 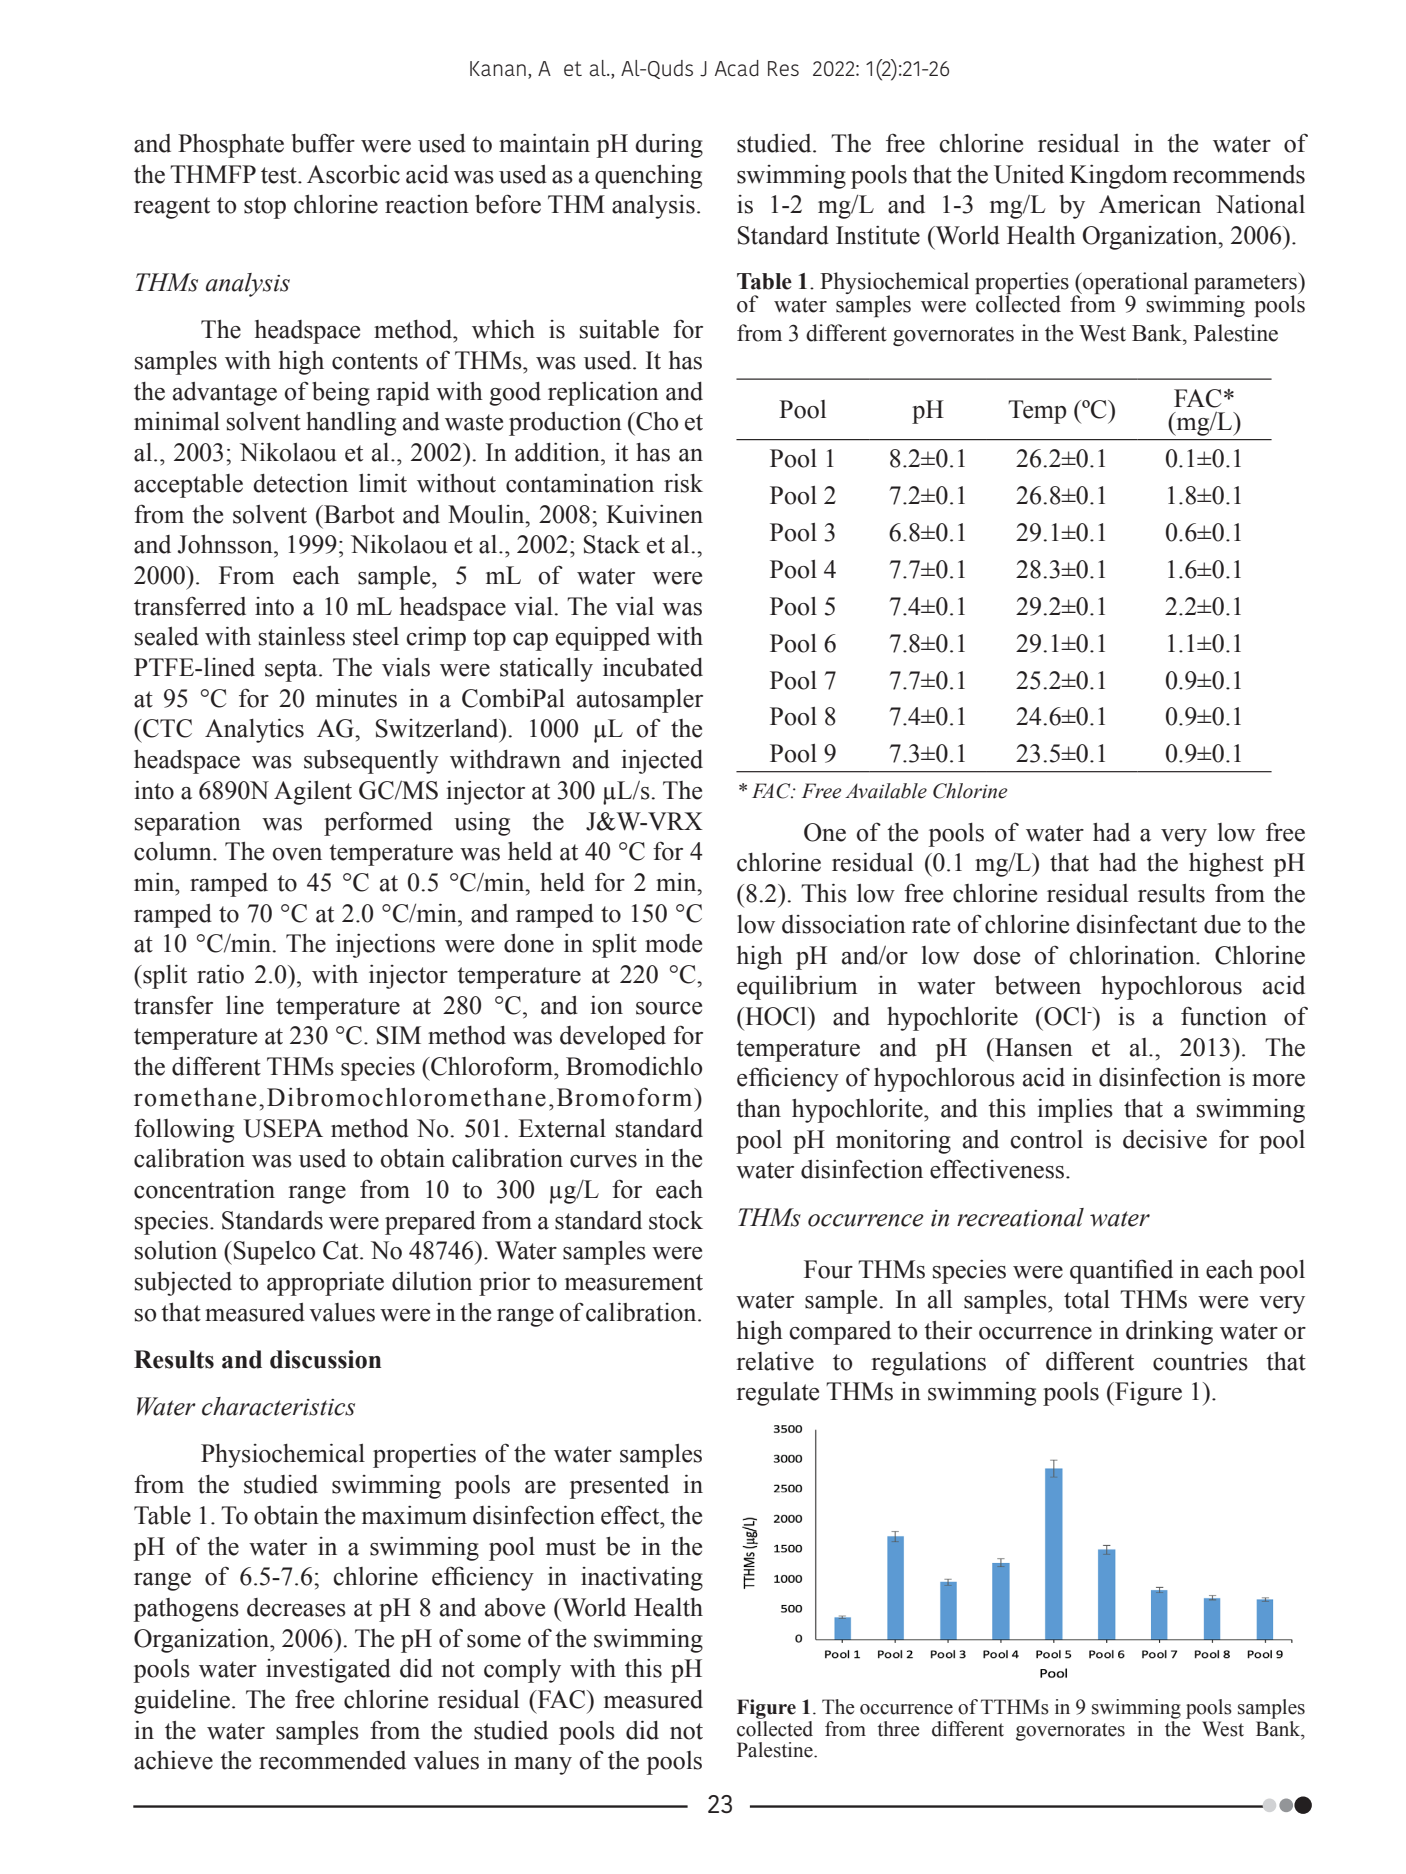 What do you see at coordinates (669, 145) in the screenshot?
I see `during` at bounding box center [669, 145].
